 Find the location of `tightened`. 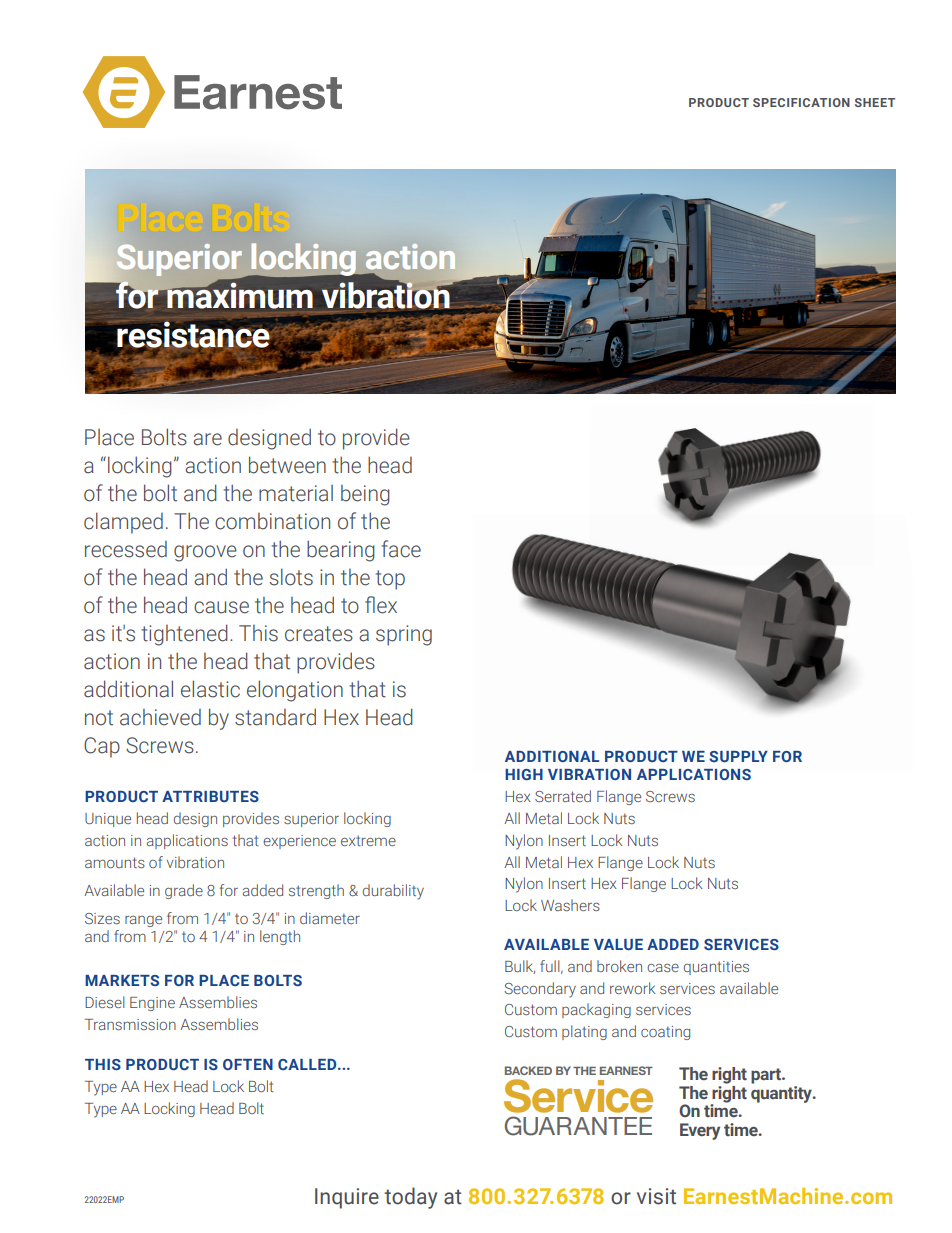

tightened is located at coordinates (184, 635).
